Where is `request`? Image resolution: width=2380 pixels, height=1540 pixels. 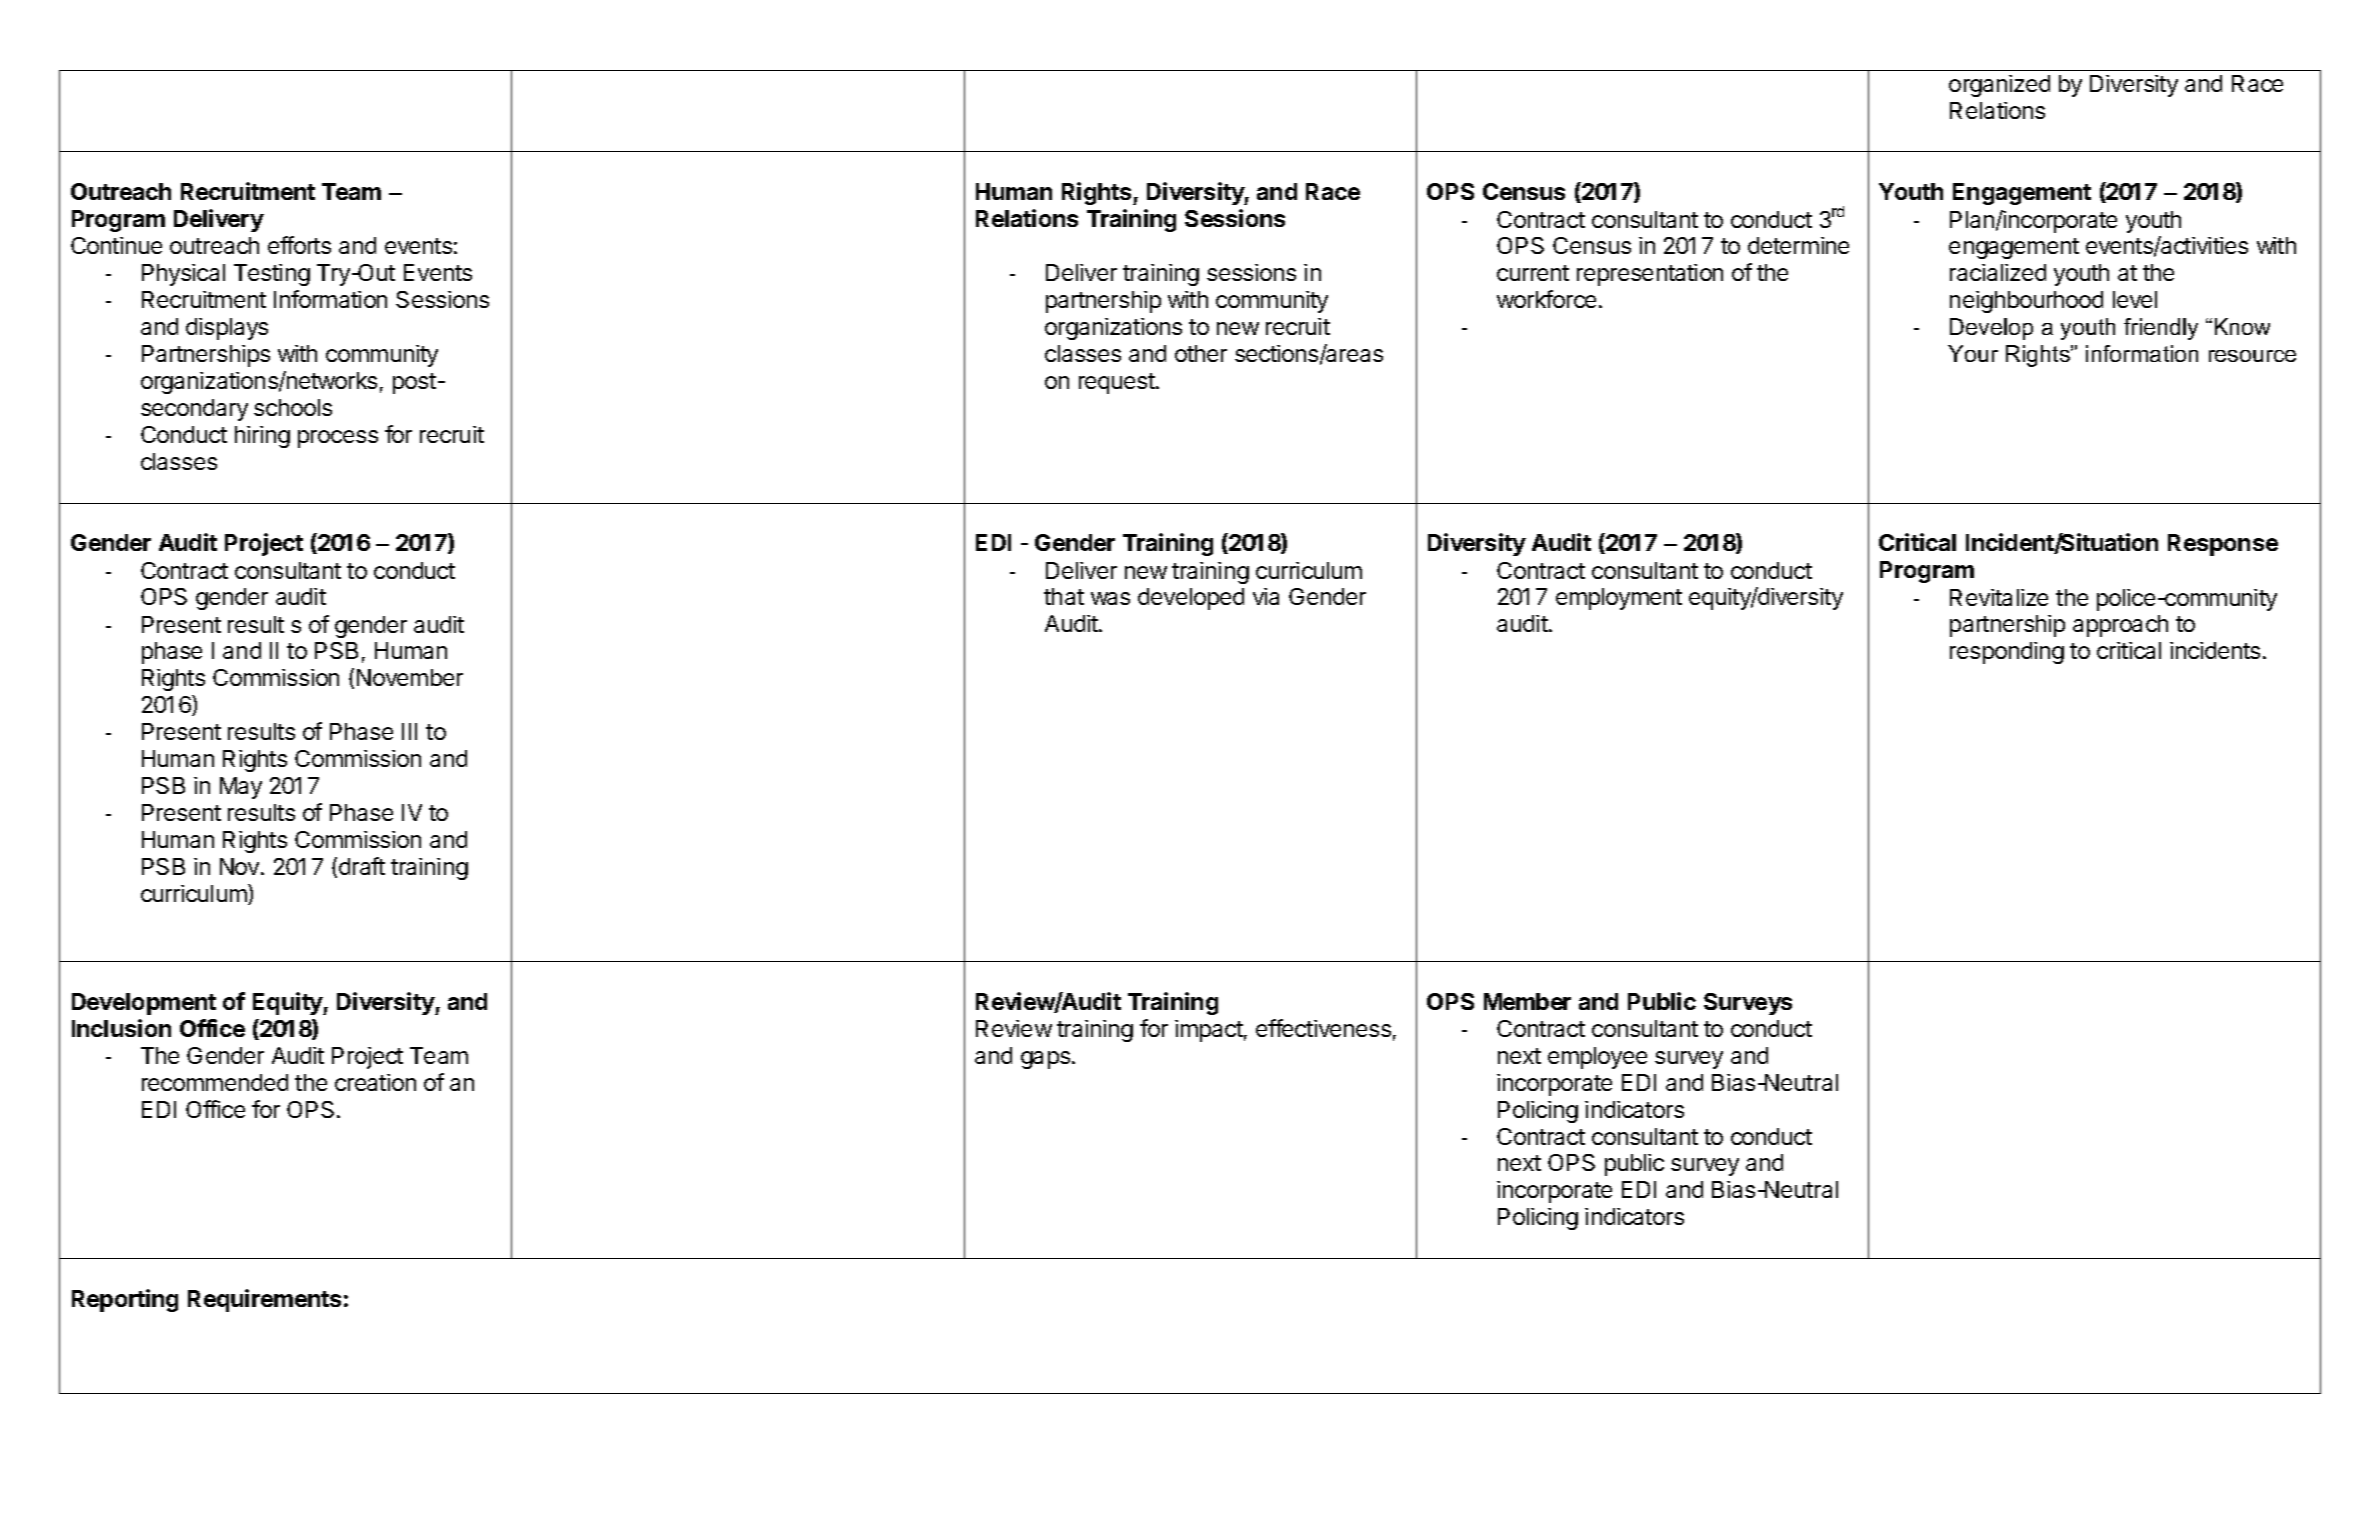
request is located at coordinates (1118, 383).
